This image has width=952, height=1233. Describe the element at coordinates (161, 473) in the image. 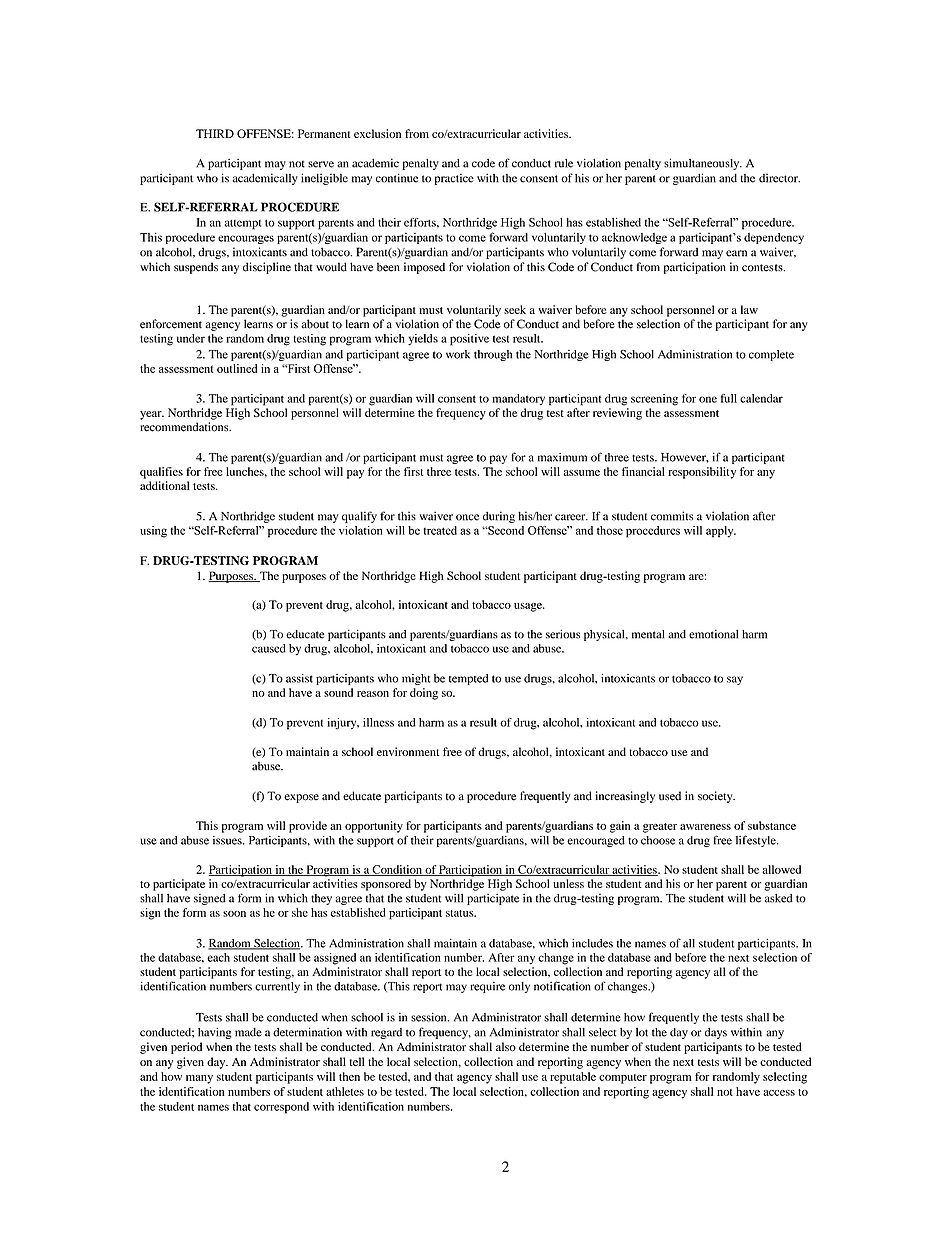

I see `qualifies` at that location.
